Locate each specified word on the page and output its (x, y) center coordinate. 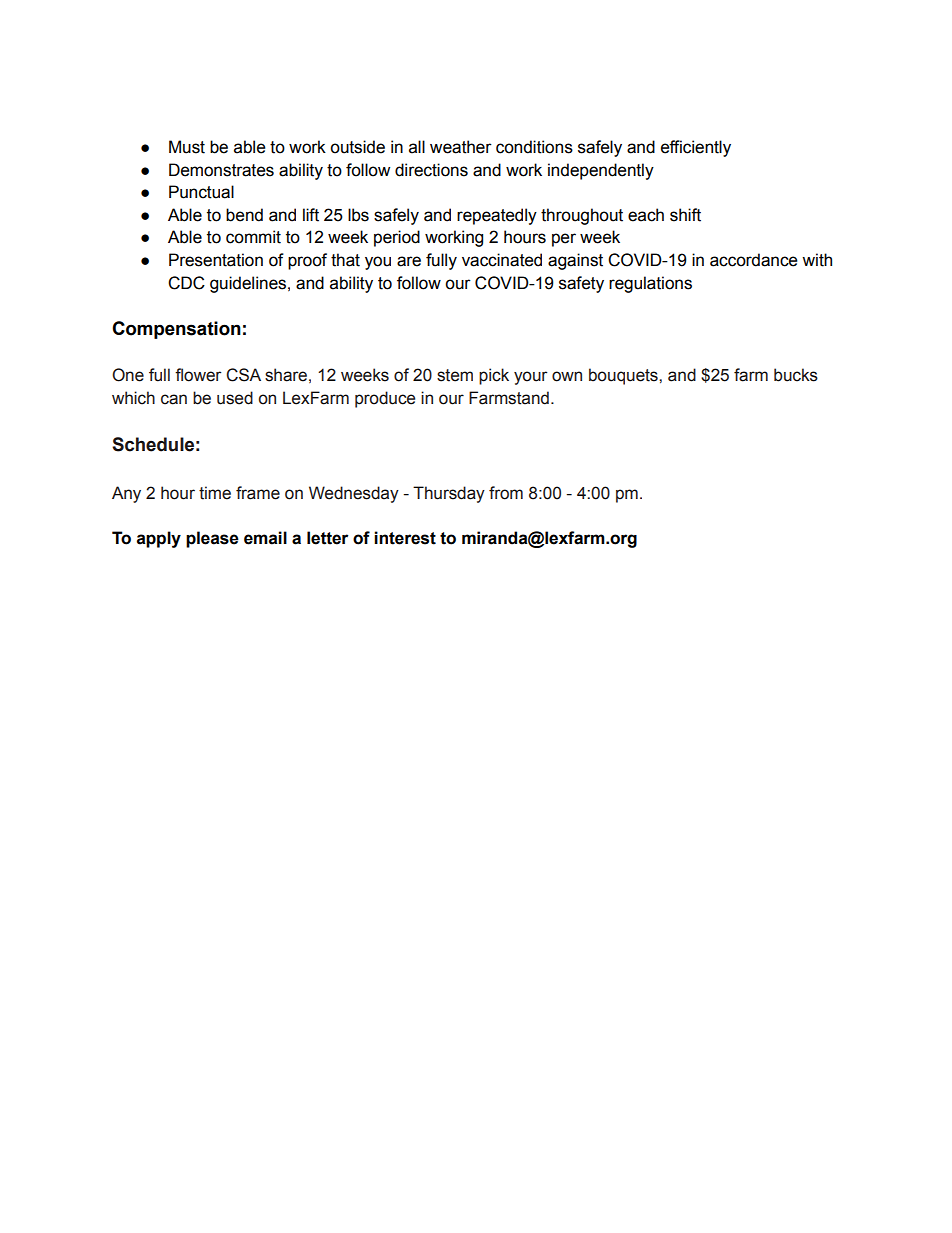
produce (385, 399)
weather (461, 147)
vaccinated (502, 260)
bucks (796, 375)
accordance (754, 260)
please (212, 539)
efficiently (696, 148)
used (235, 398)
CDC (186, 283)
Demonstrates (221, 170)
